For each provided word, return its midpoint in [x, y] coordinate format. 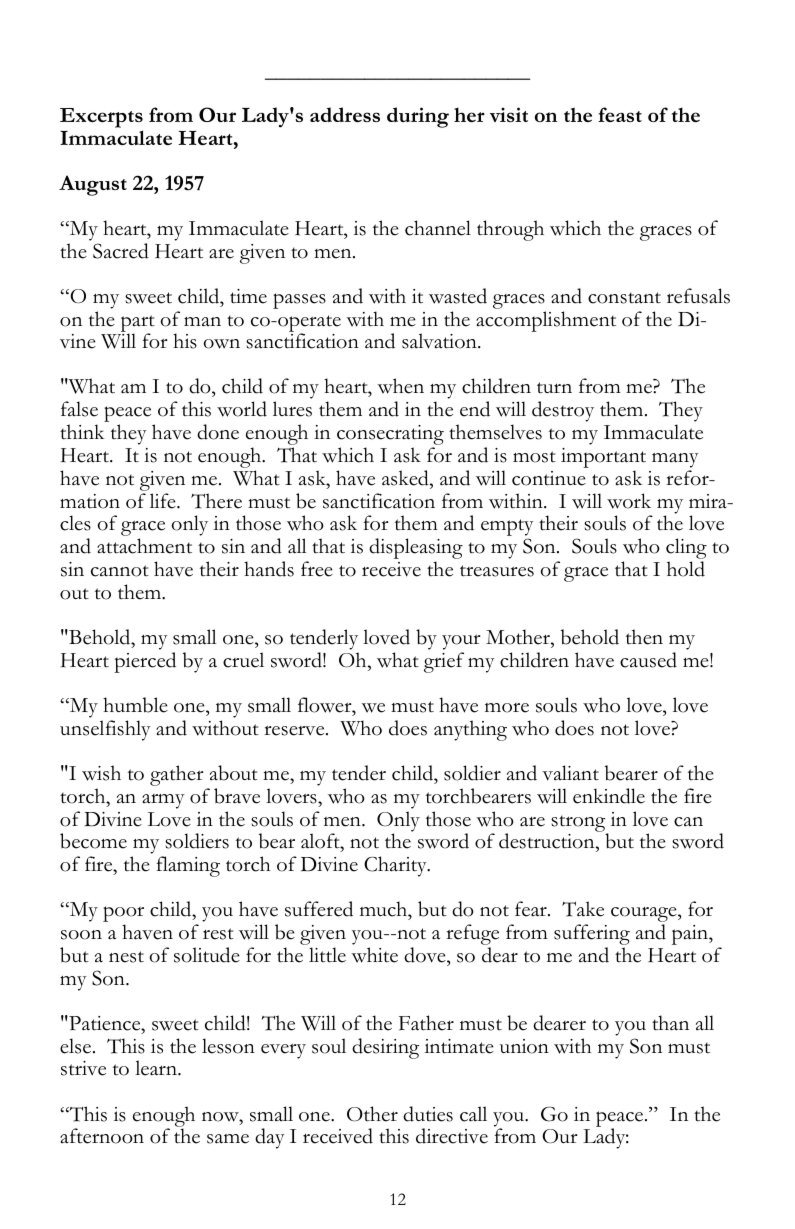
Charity [396, 866]
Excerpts [101, 118]
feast [620, 114]
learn [157, 1068]
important [603, 459]
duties [428, 1114]
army [163, 801]
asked [406, 478]
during [418, 117]
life [164, 501]
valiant [570, 773]
